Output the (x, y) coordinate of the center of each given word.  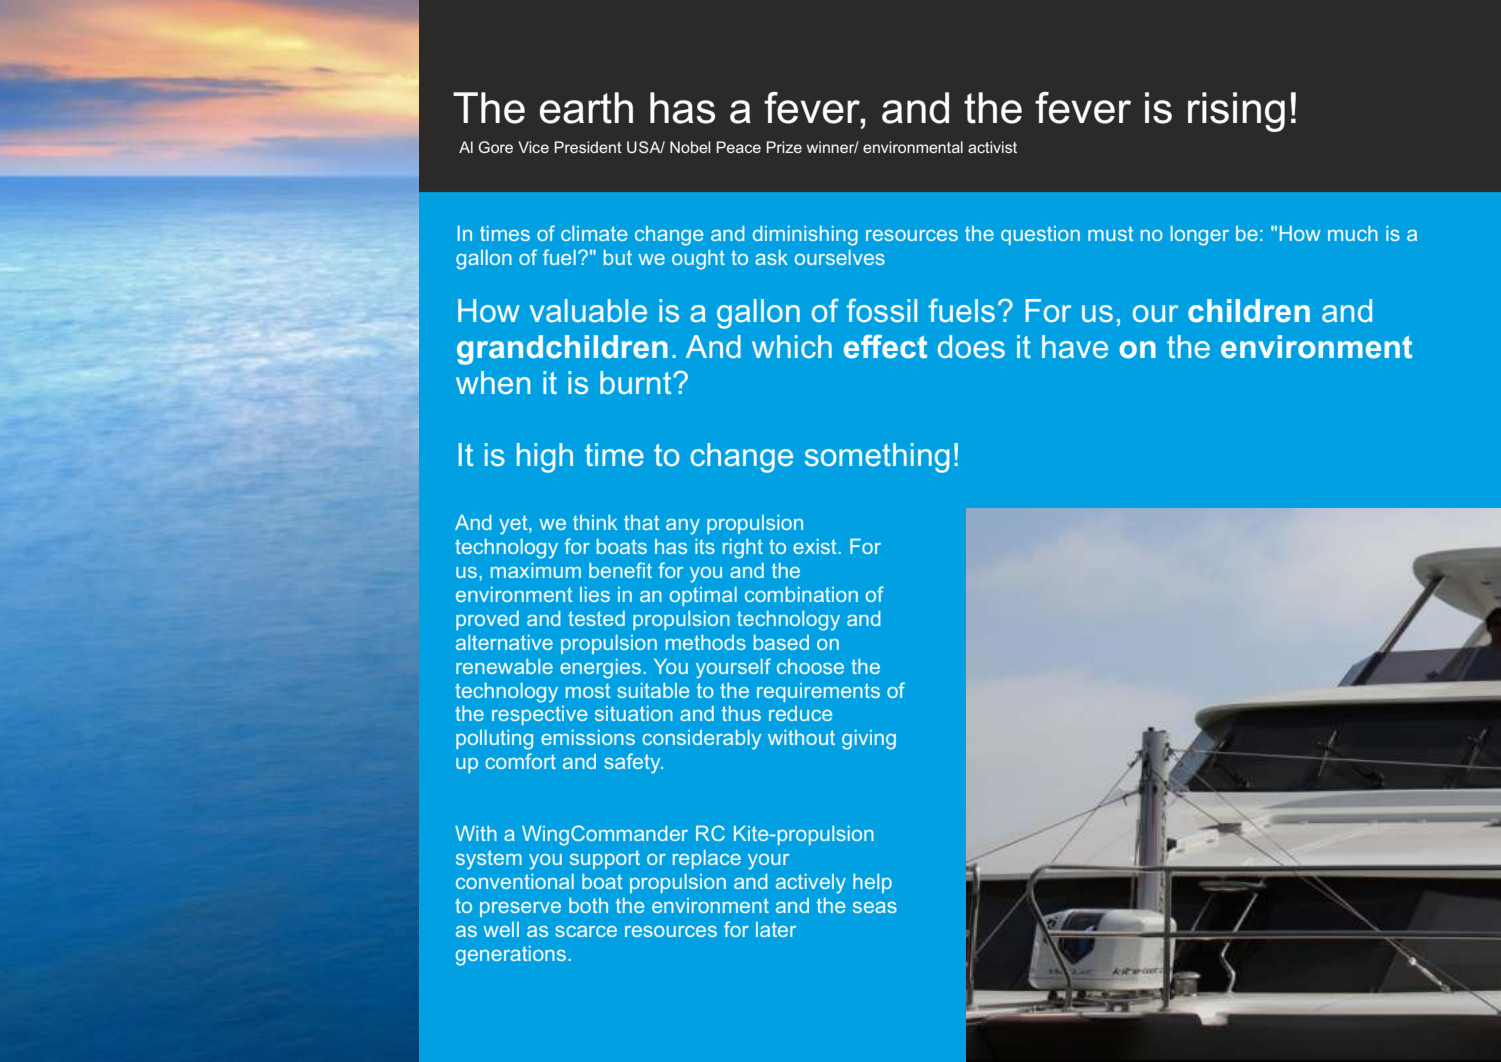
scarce (586, 931)
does (971, 346)
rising (1236, 112)
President (588, 147)
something (877, 458)
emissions (588, 737)
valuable (588, 310)
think (595, 522)
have (1075, 346)
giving (869, 740)
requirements (818, 692)
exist (816, 546)
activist (992, 147)
